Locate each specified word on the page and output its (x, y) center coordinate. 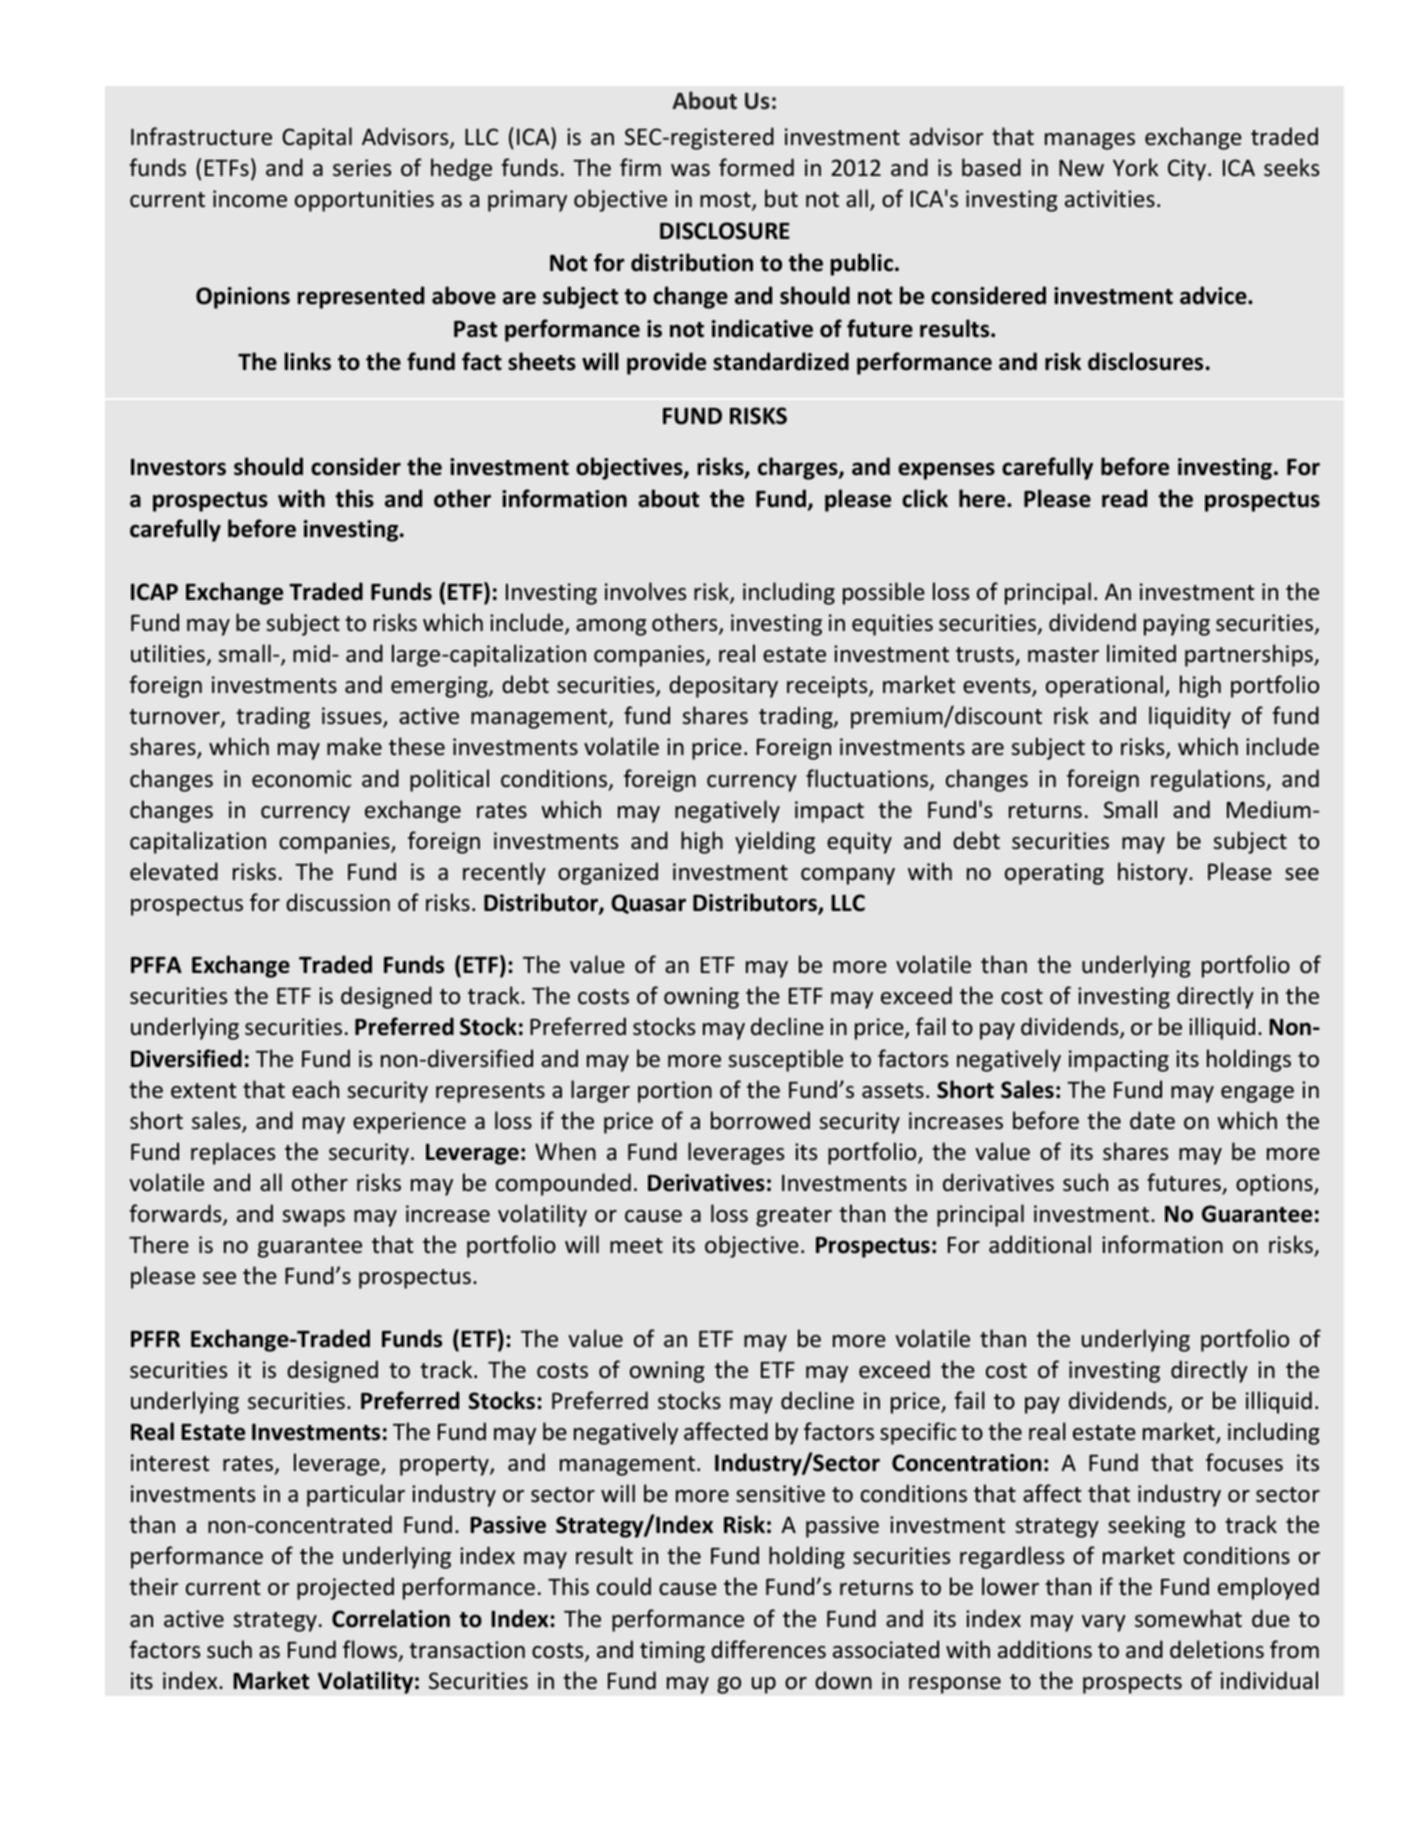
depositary (723, 686)
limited (1141, 653)
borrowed (760, 1120)
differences (768, 1649)
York (1136, 167)
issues (353, 717)
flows (371, 1650)
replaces (233, 1153)
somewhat (1188, 1618)
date (1152, 1120)
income (250, 199)
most (726, 201)
